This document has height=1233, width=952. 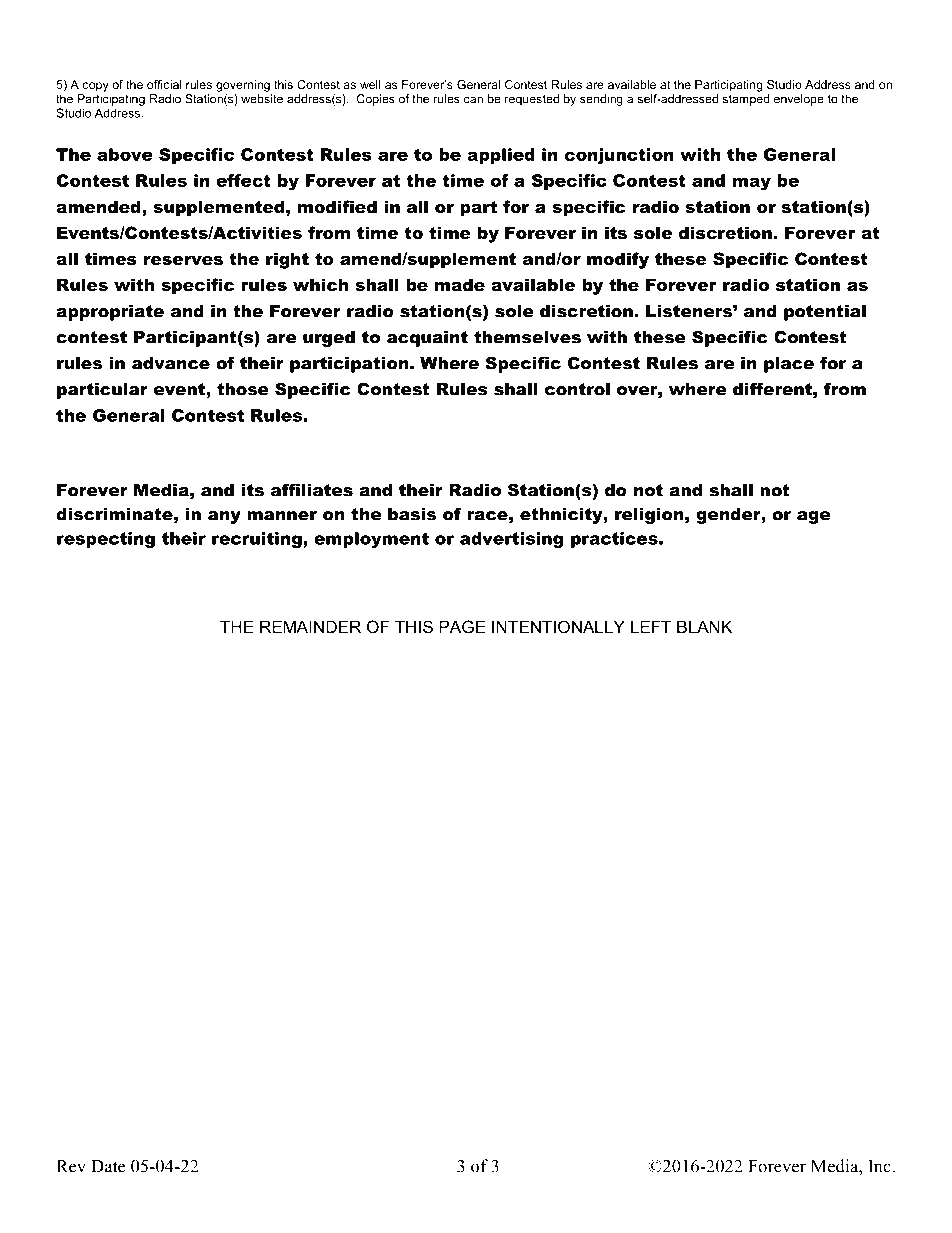 What do you see at coordinates (511, 540) in the document?
I see `advertising` at bounding box center [511, 540].
